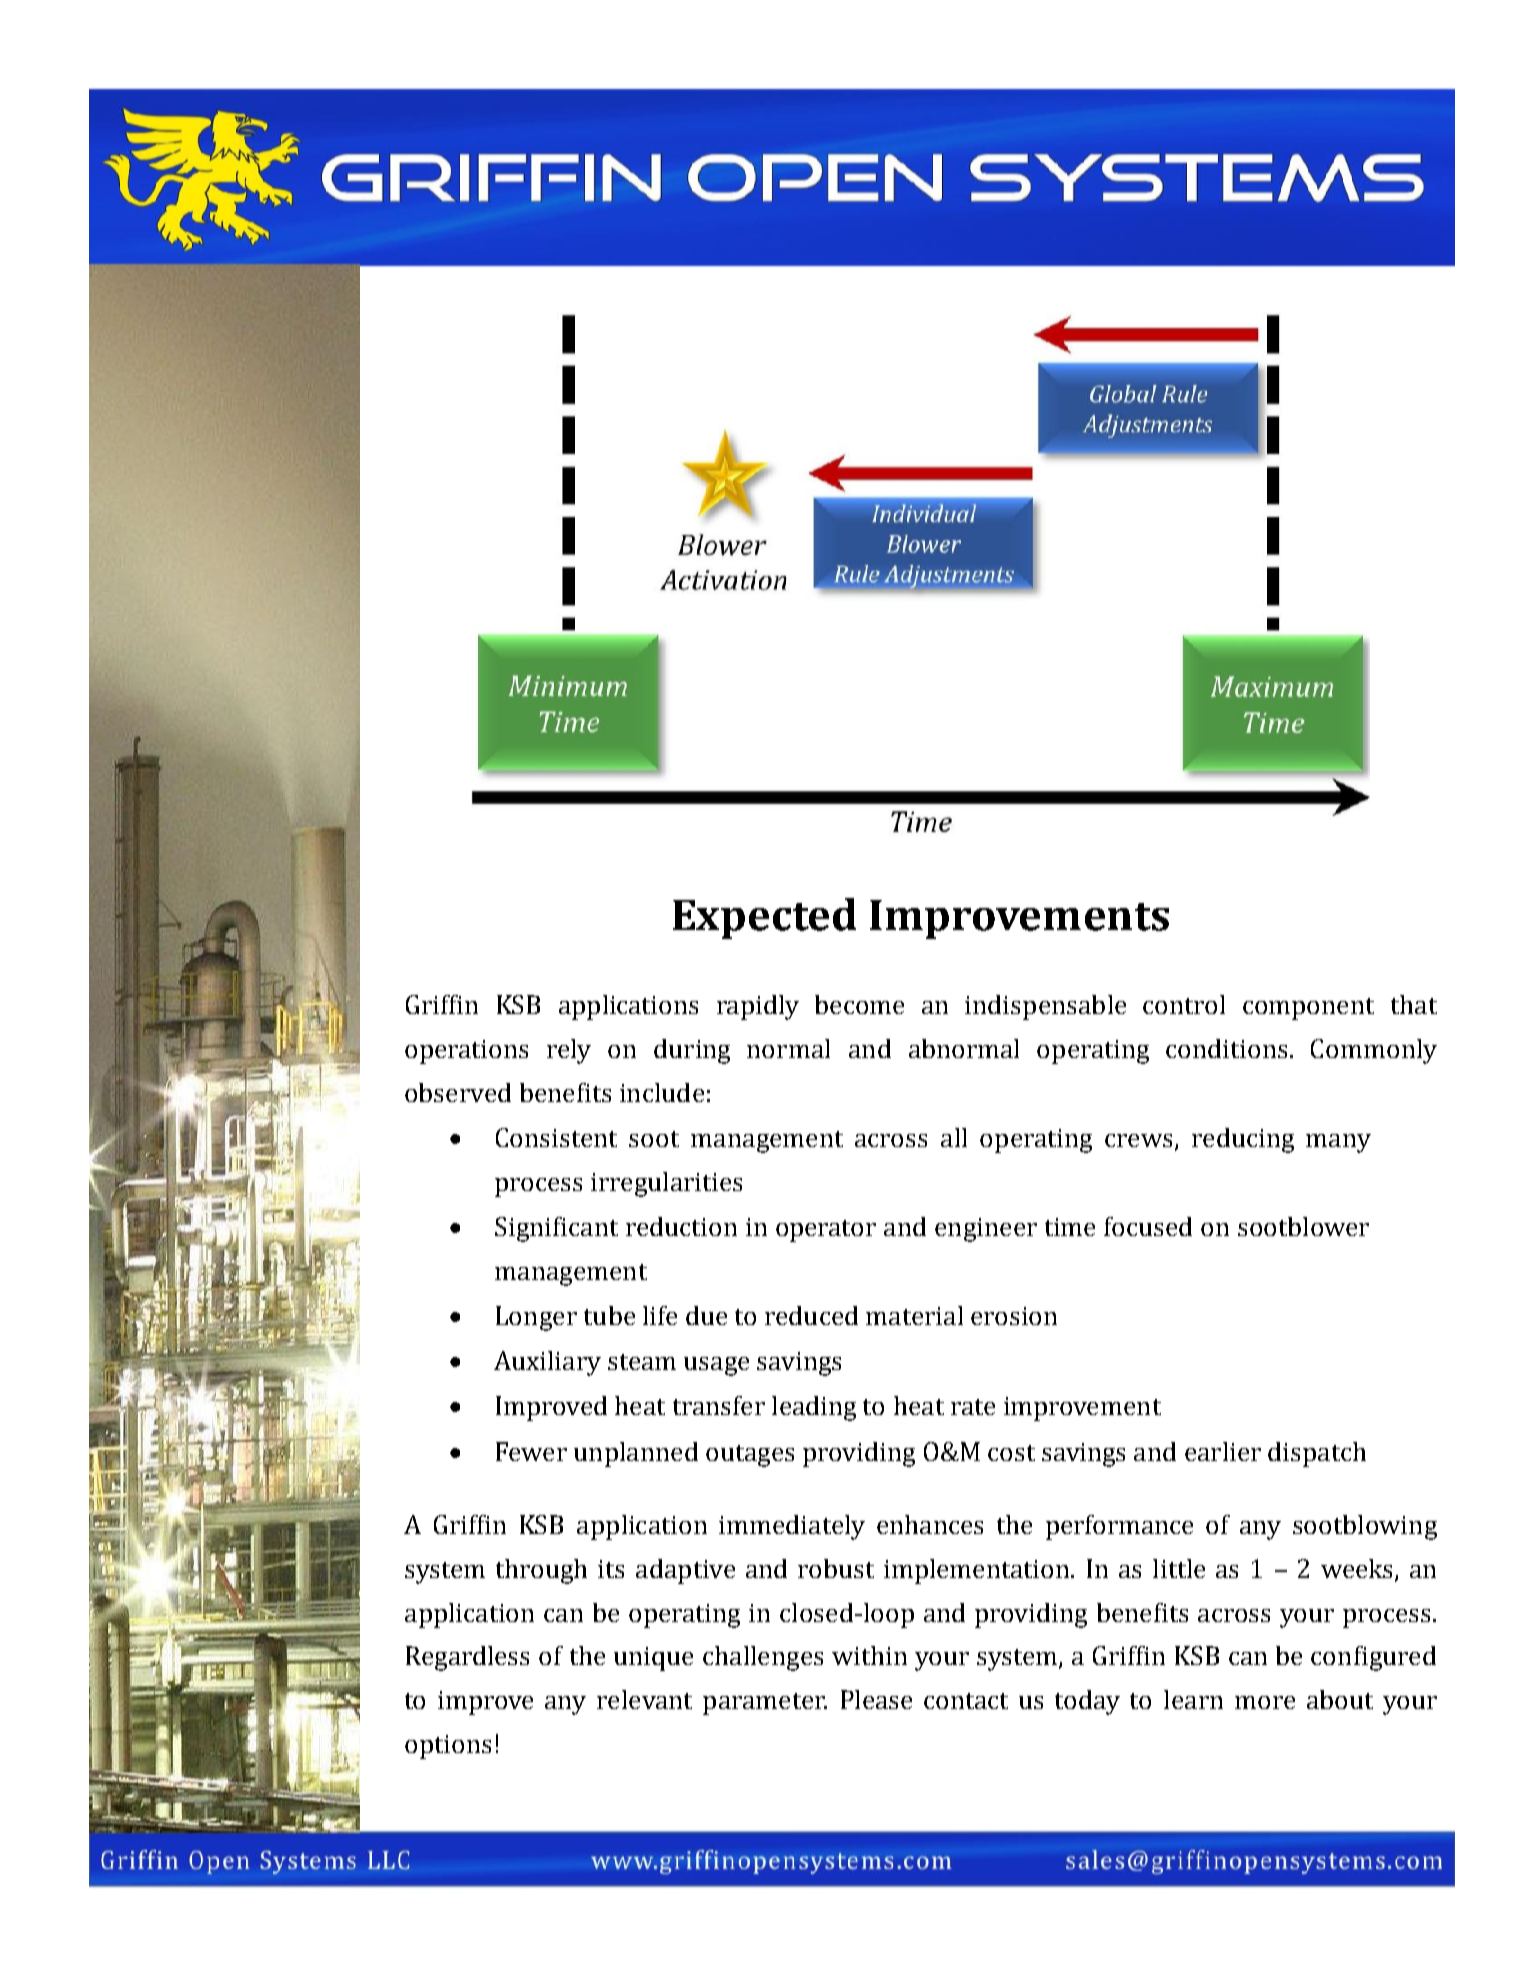  I want to click on become, so click(859, 1004).
